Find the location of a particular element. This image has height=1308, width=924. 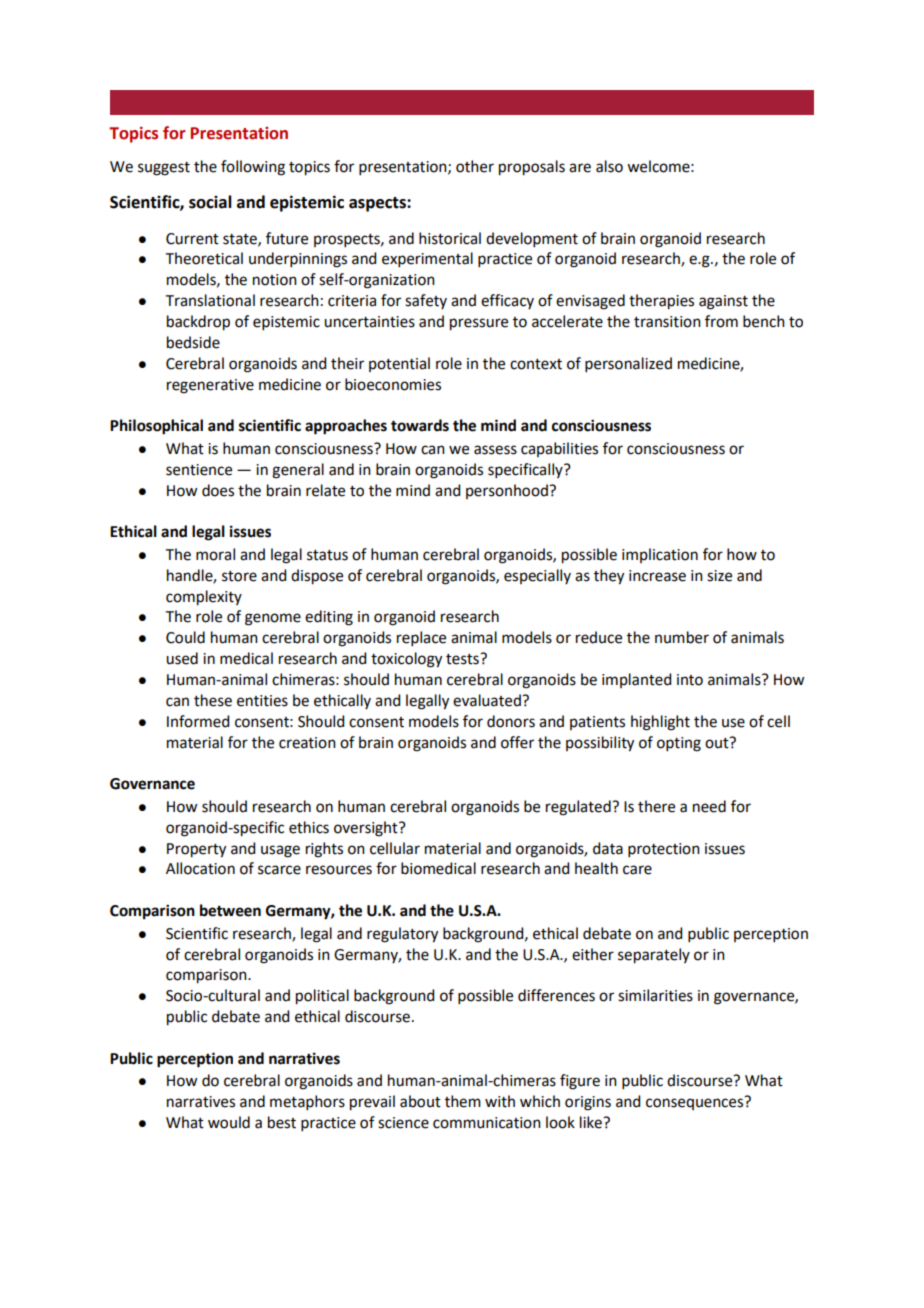

Could is located at coordinates (185, 637).
